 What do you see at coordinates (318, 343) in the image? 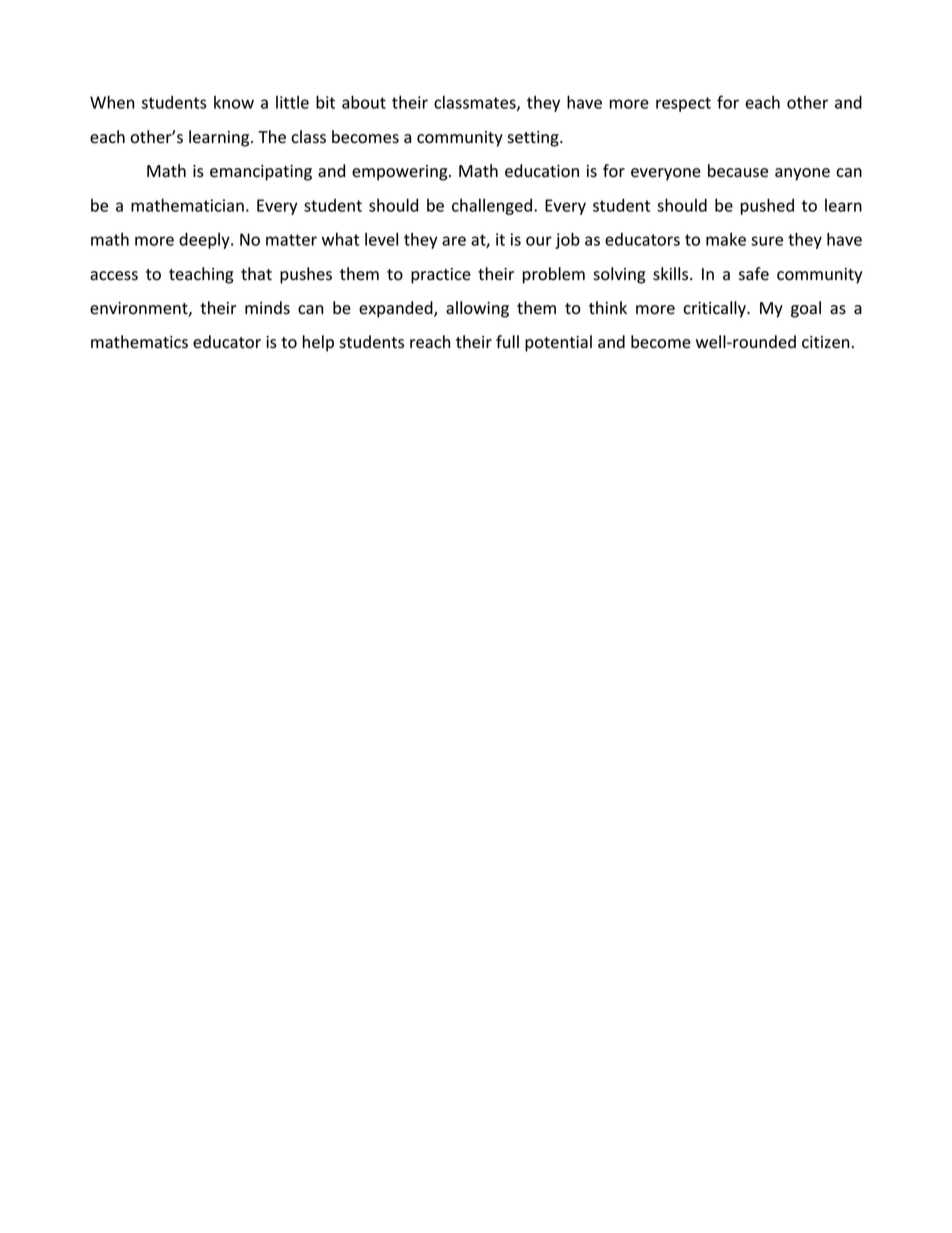
I see `help` at bounding box center [318, 343].
